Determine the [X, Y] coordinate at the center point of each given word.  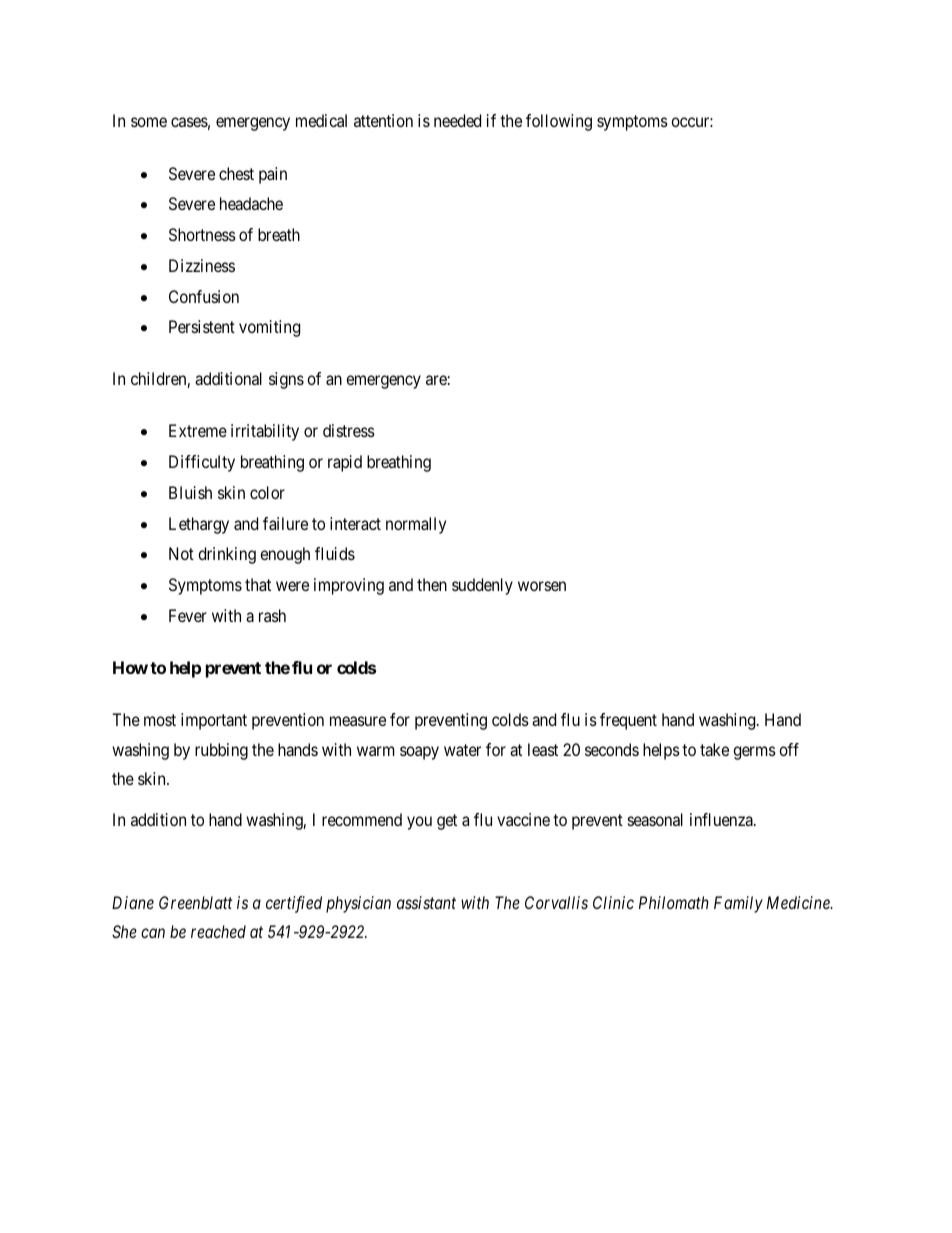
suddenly [482, 586]
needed [457, 120]
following [559, 122]
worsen [542, 586]
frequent [628, 721]
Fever [188, 615]
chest [236, 173]
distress [349, 430]
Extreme [198, 430]
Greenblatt [195, 902]
